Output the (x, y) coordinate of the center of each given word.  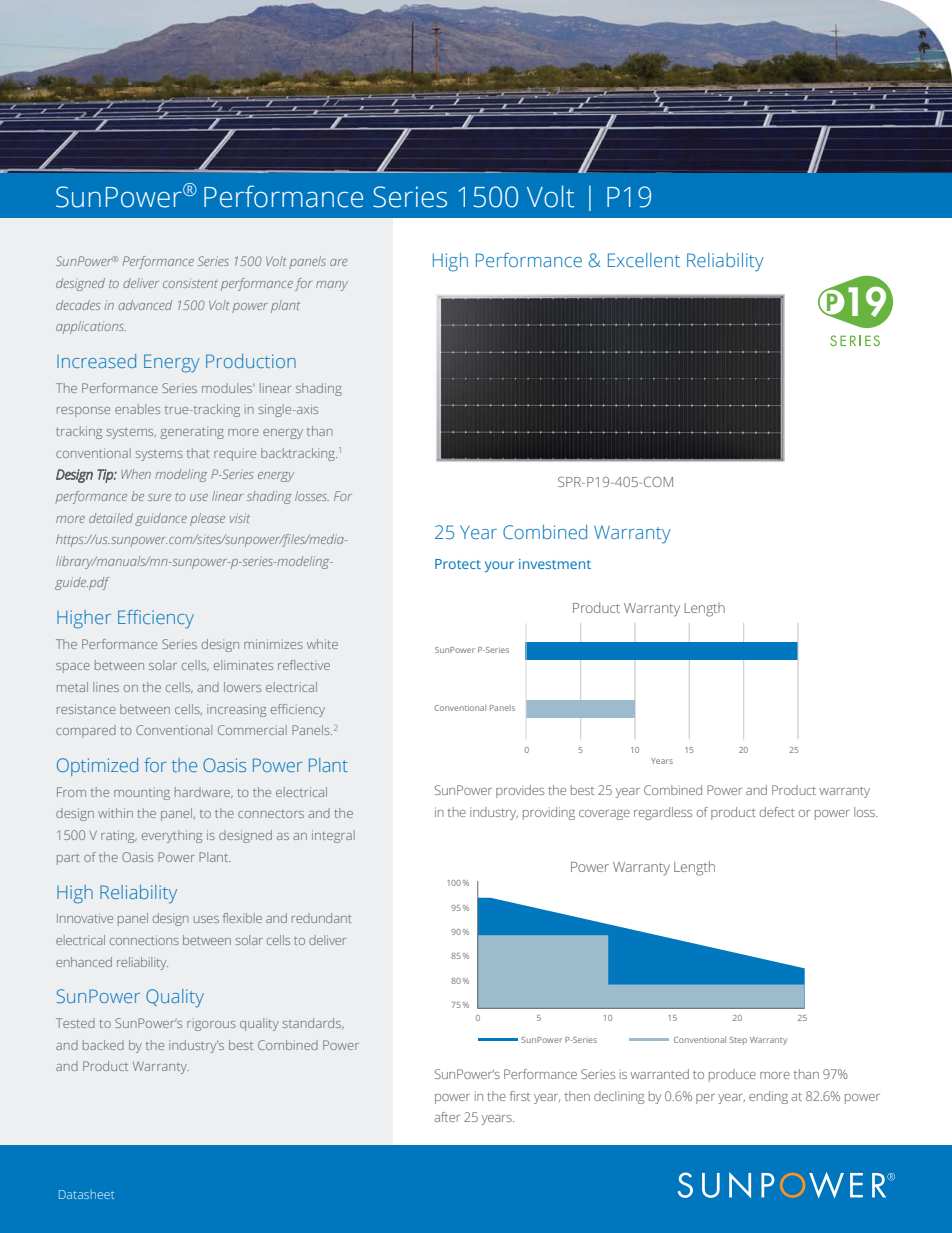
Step (738, 1041)
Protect (458, 564)
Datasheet (86, 1194)
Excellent (644, 260)
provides (520, 791)
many (332, 286)
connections (144, 940)
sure (159, 497)
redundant (321, 918)
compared (86, 731)
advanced (145, 305)
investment (555, 564)
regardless (663, 813)
